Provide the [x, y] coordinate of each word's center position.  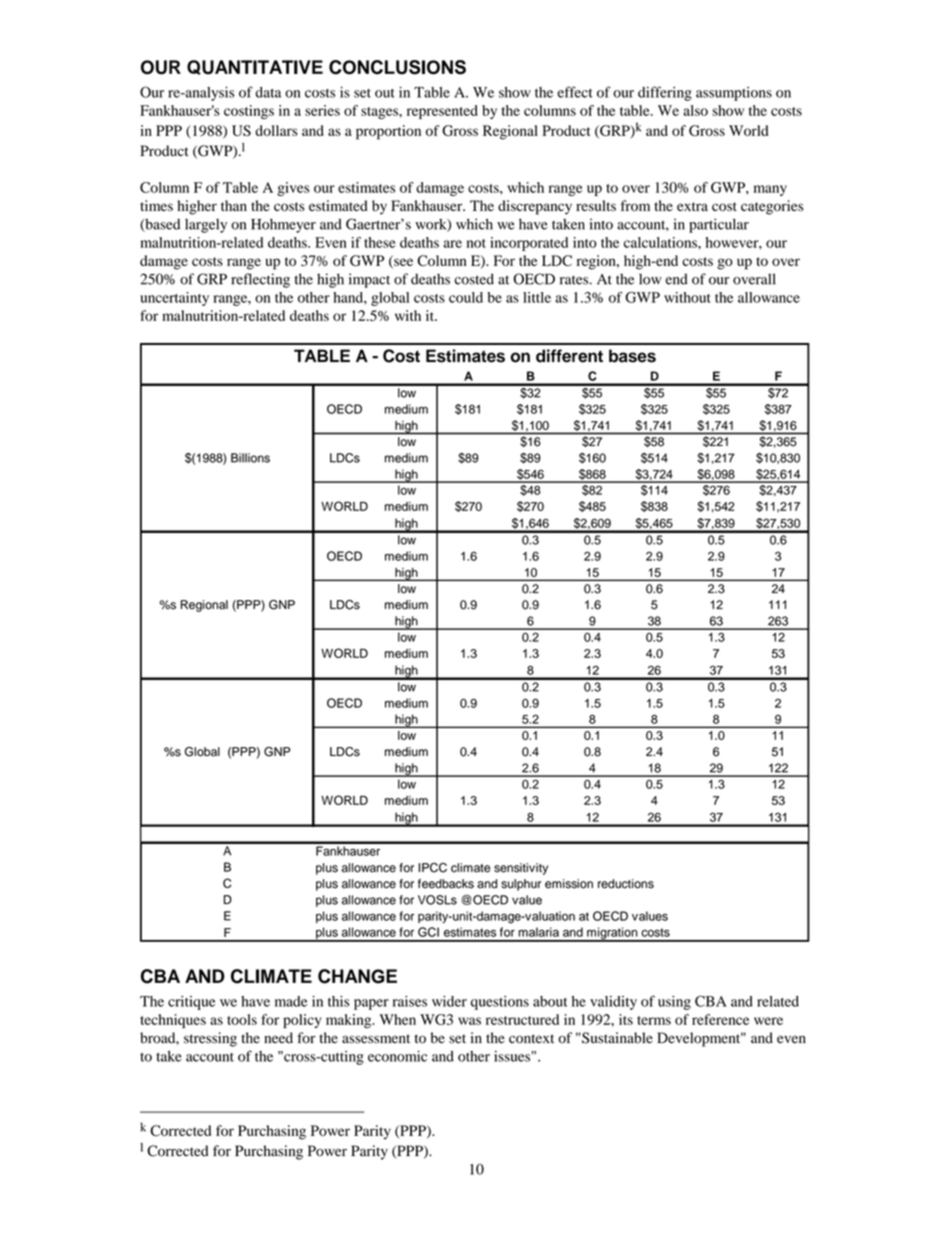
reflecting [261, 280]
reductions [626, 884]
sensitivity [521, 869]
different [569, 356]
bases [632, 356]
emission [569, 884]
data [268, 92]
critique [191, 1003]
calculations [661, 242]
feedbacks [446, 884]
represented [442, 112]
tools [242, 1019]
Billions [250, 458]
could [466, 297]
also [695, 110]
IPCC [433, 868]
